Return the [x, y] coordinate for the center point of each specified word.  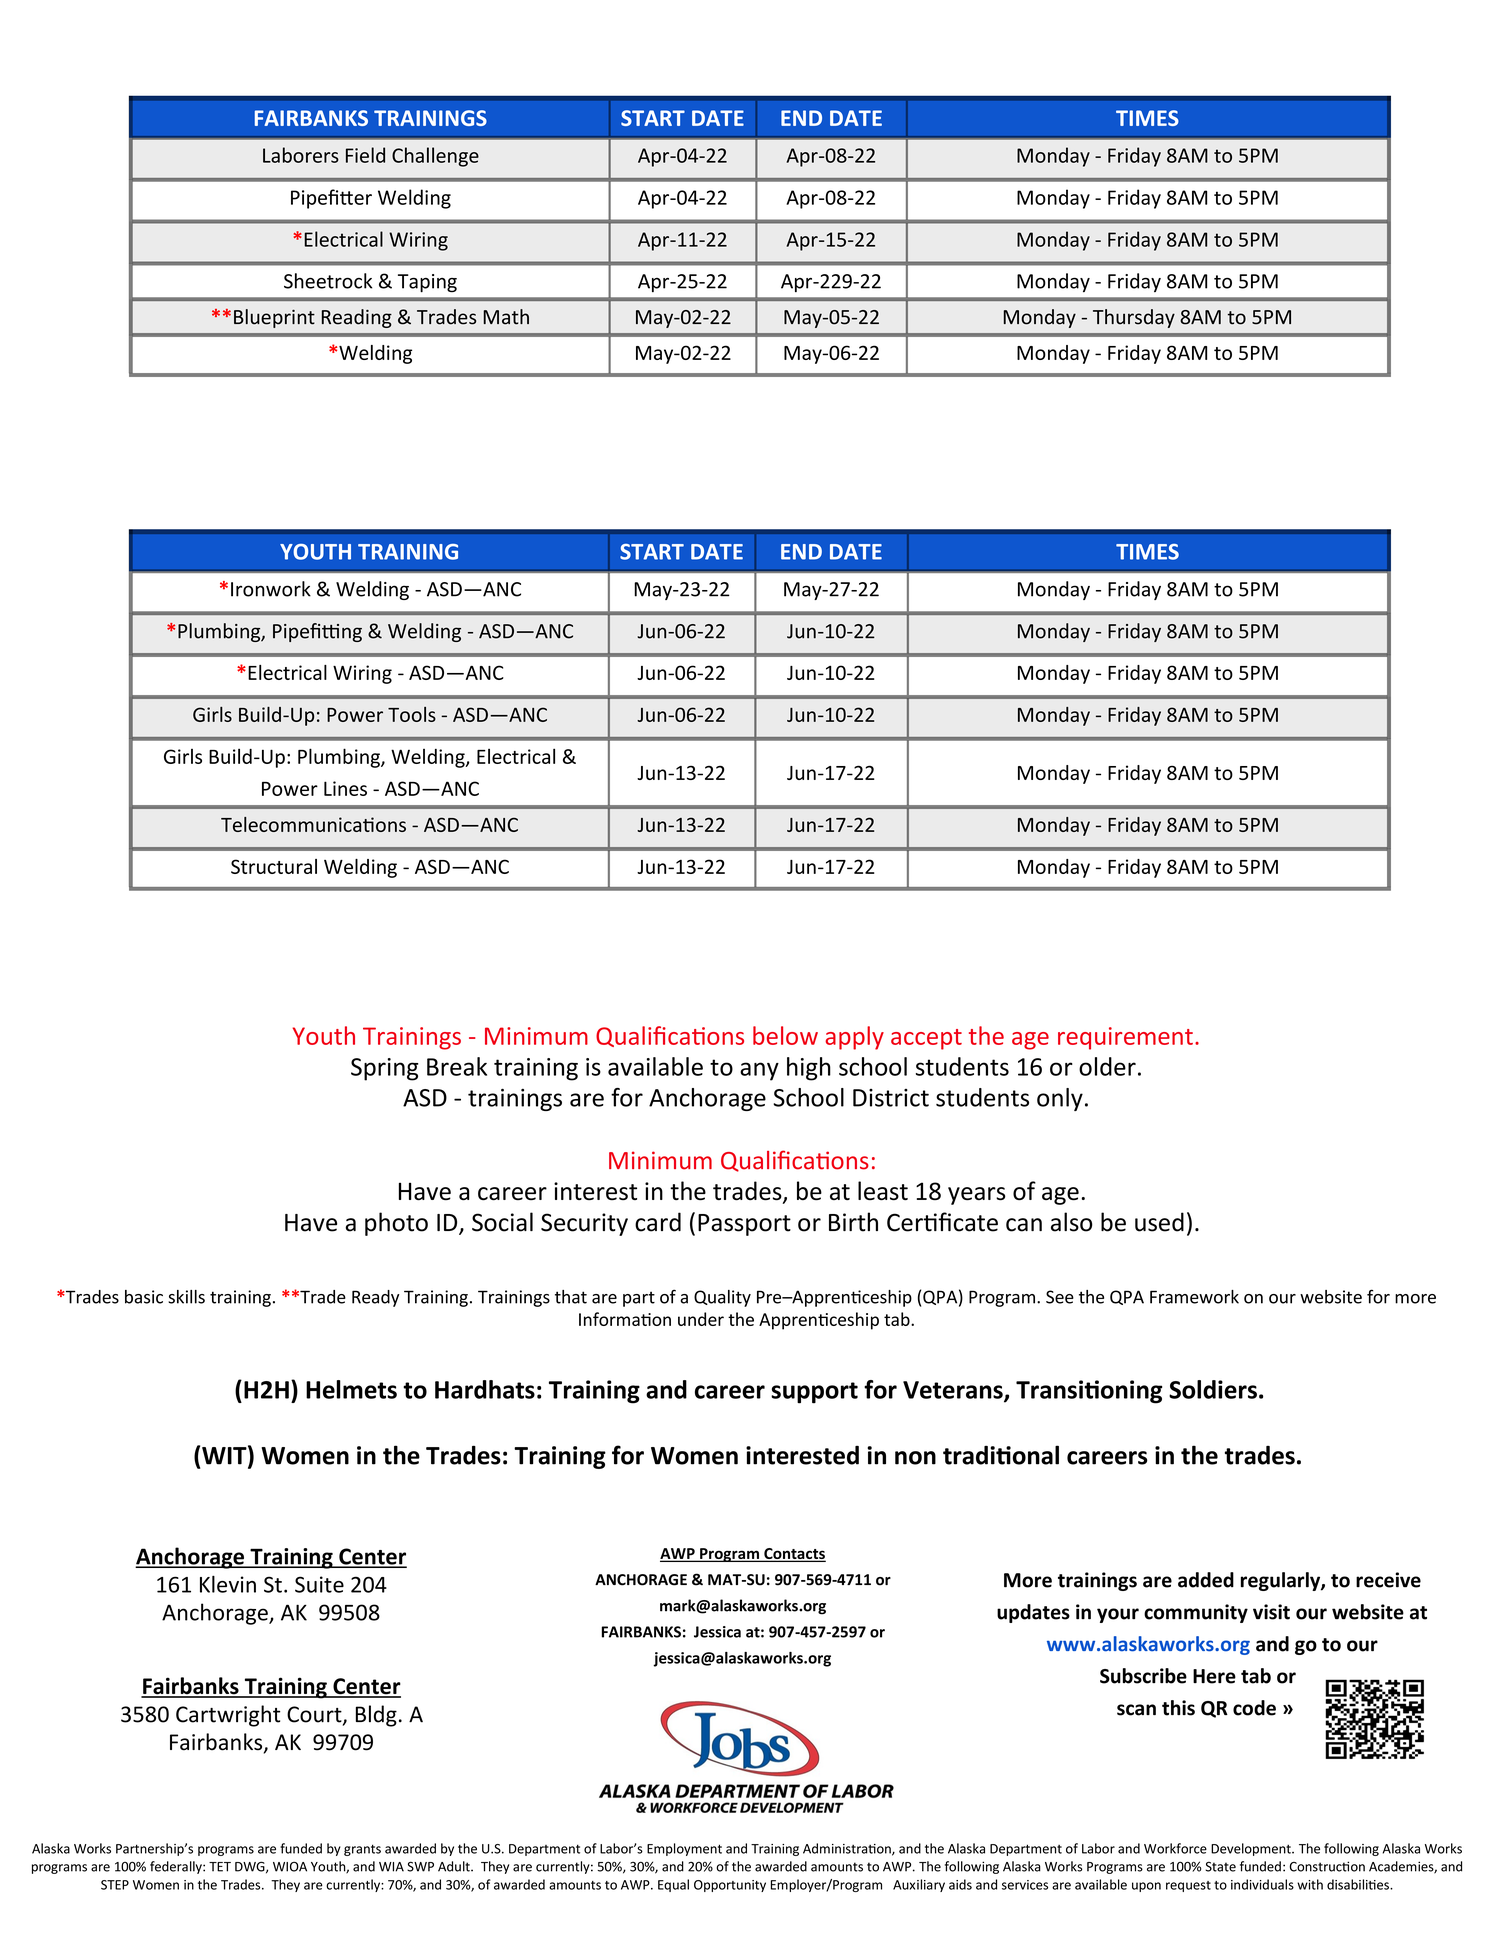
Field [365, 155]
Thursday [1134, 318]
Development [1252, 1849]
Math [506, 317]
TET [220, 1867]
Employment [684, 1849]
